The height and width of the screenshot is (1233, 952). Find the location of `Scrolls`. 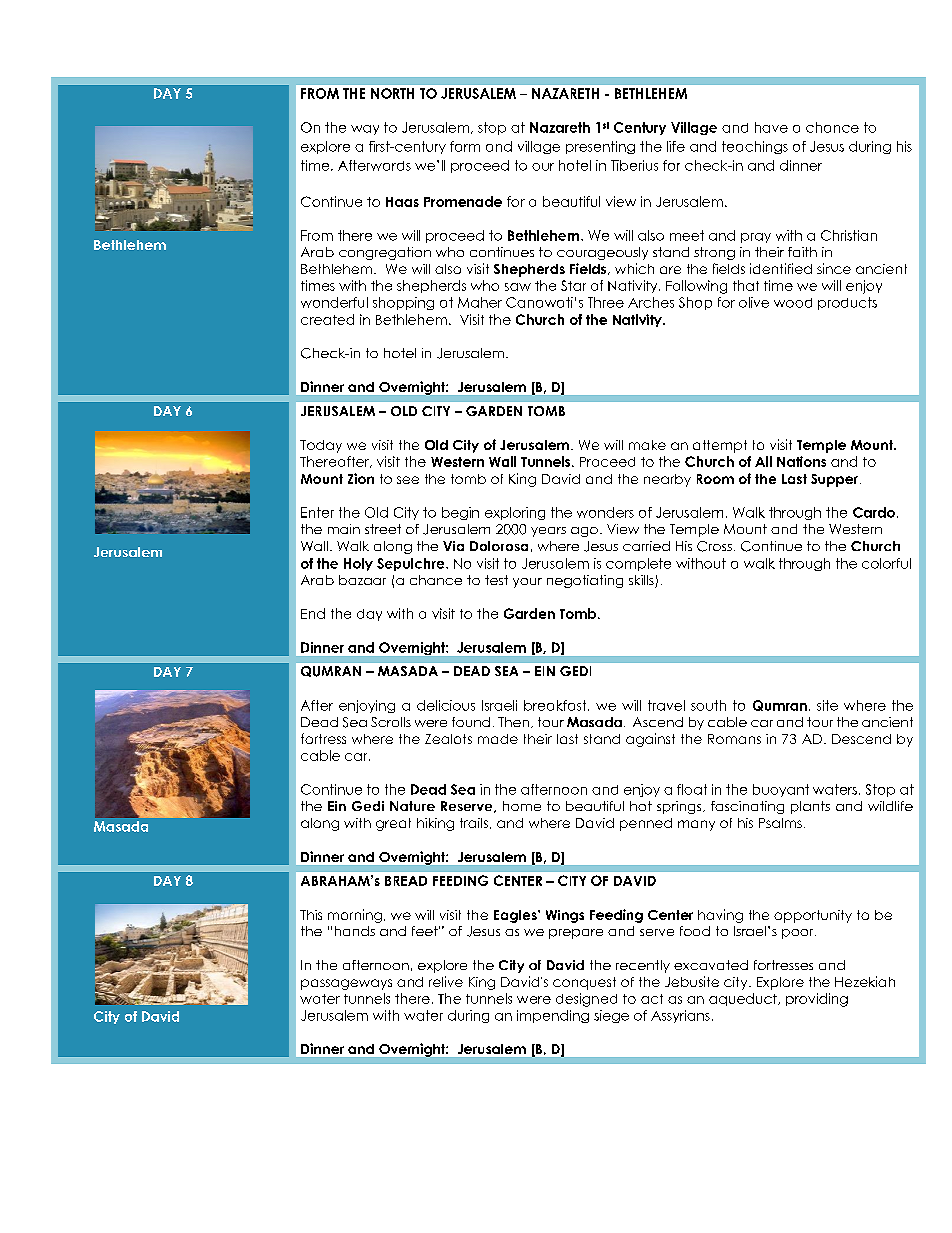

Scrolls is located at coordinates (391, 722).
